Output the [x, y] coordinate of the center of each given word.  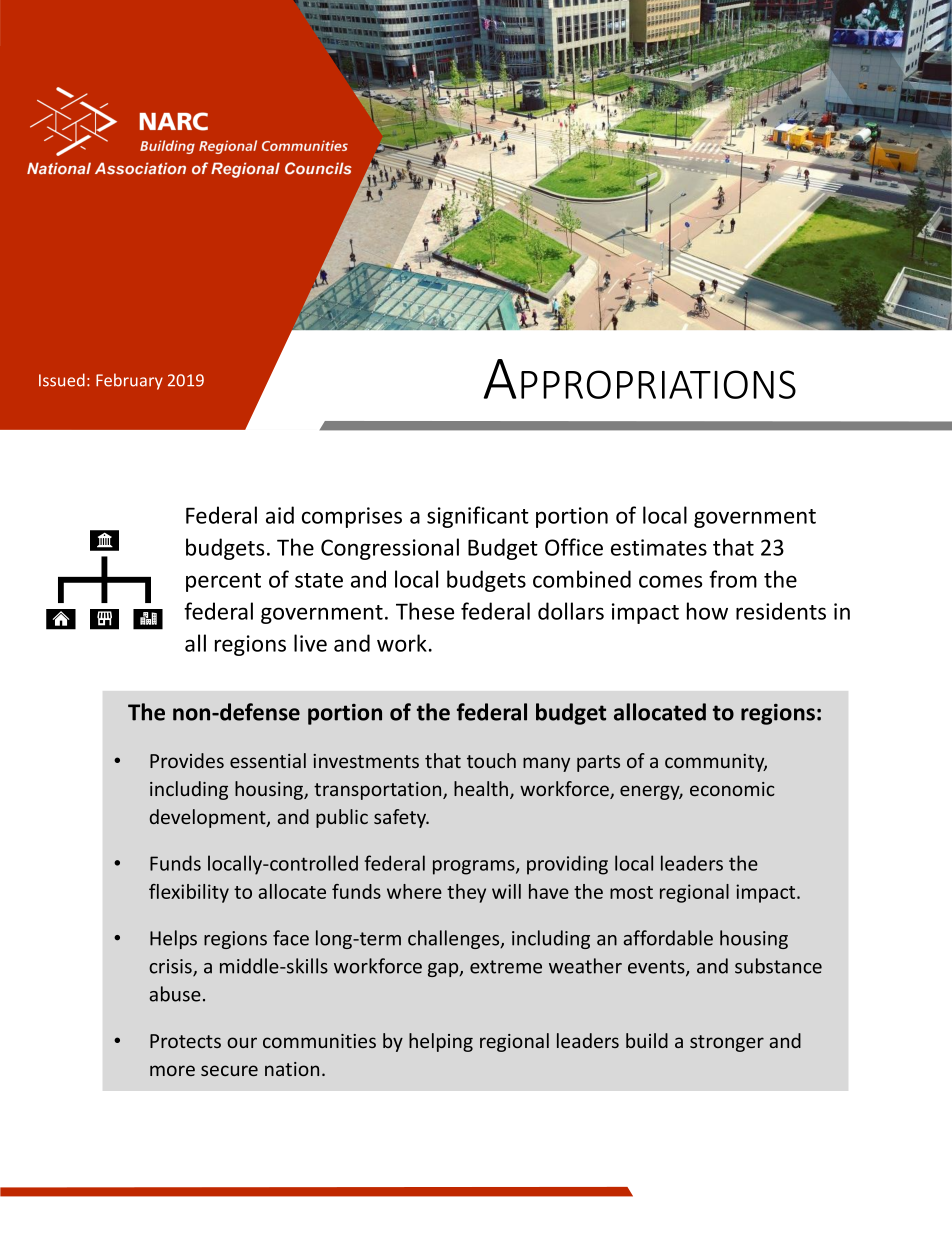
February [129, 381]
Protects [185, 1041]
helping [441, 1042]
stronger [727, 1043]
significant [478, 517]
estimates [659, 547]
